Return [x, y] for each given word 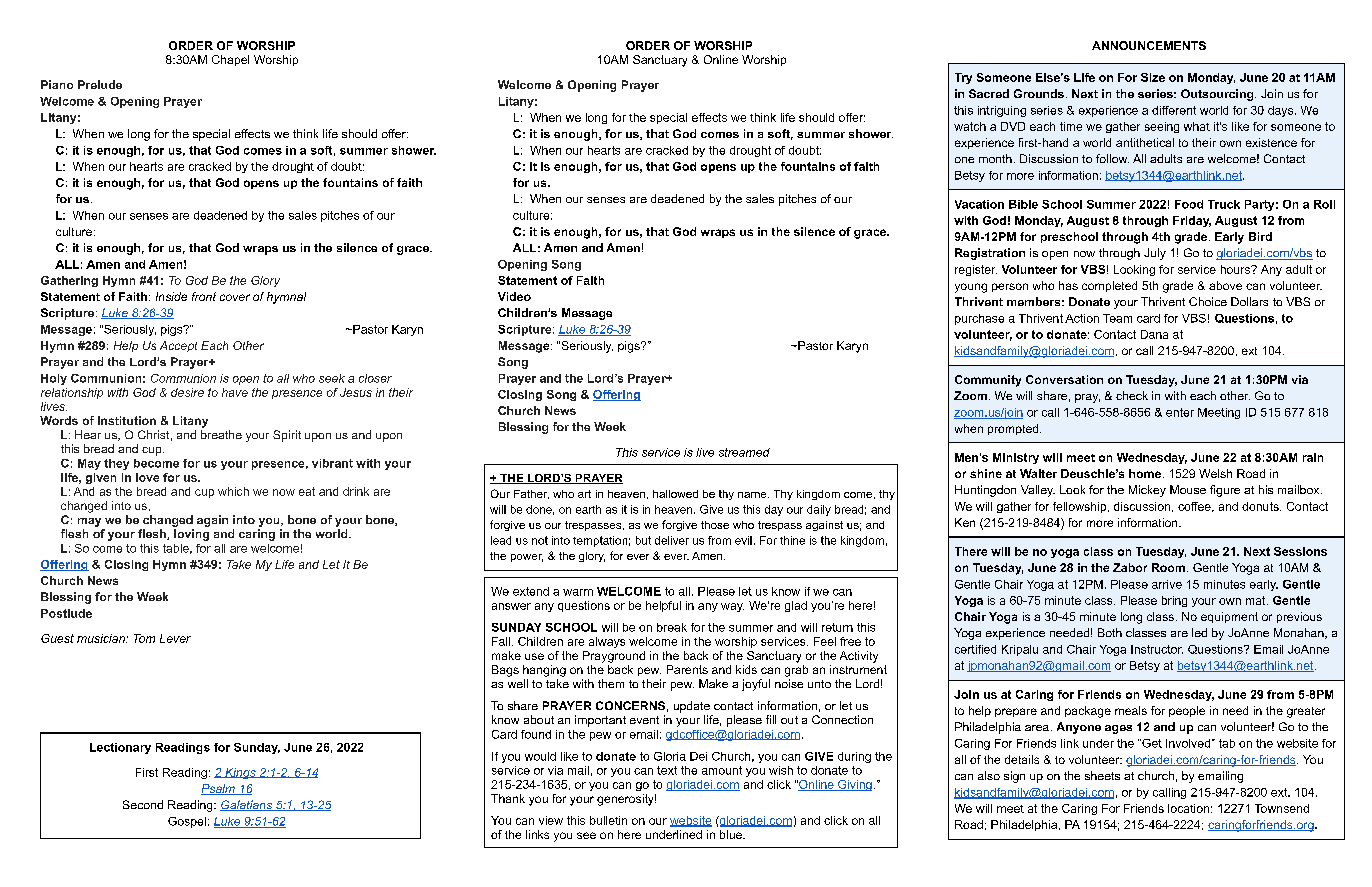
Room [1168, 567]
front [204, 296]
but [643, 540]
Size [1153, 77]
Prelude [100, 84]
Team [1117, 318]
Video [514, 296]
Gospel [187, 822]
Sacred [989, 93]
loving [191, 535]
